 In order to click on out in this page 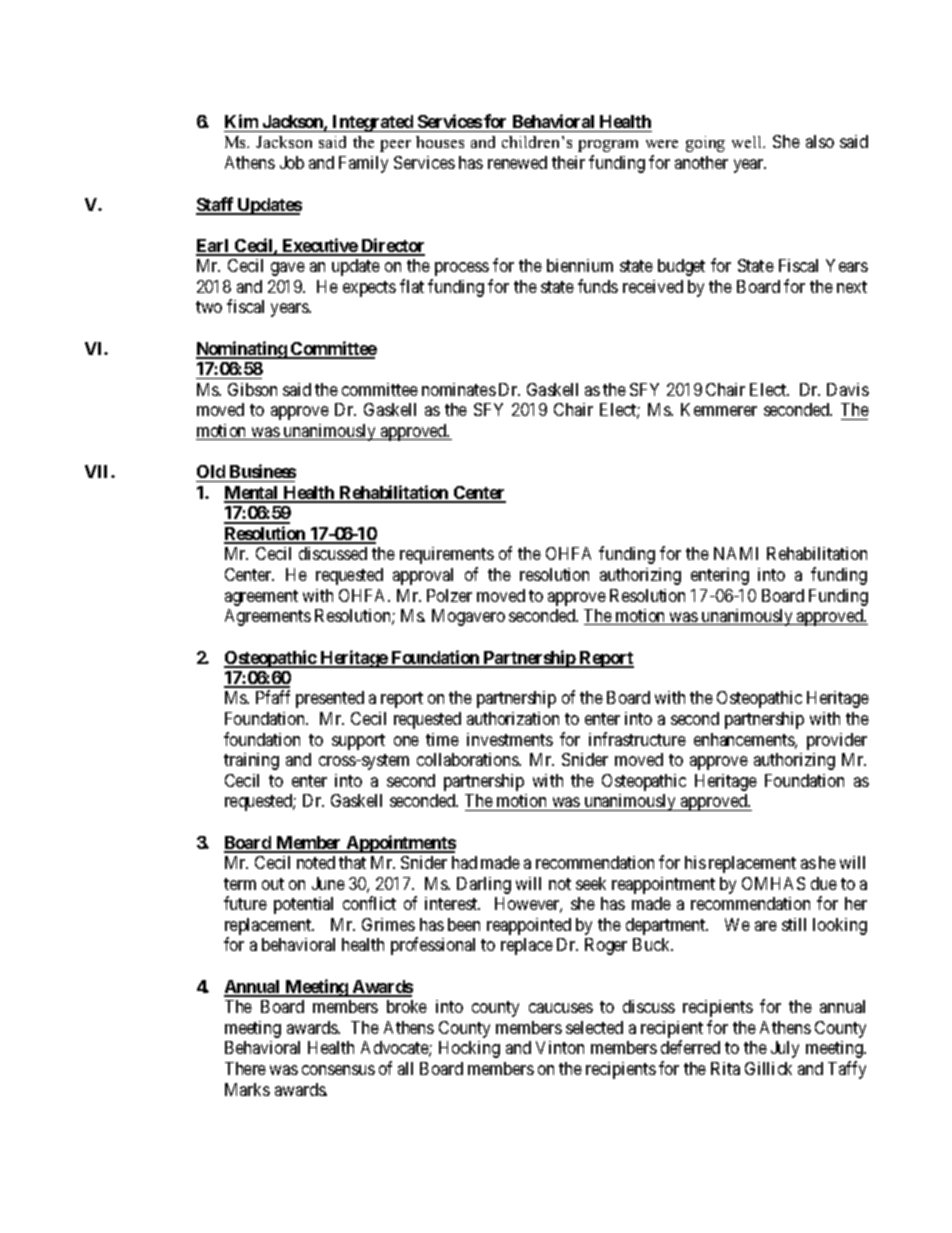, I will do `click(273, 884)`.
